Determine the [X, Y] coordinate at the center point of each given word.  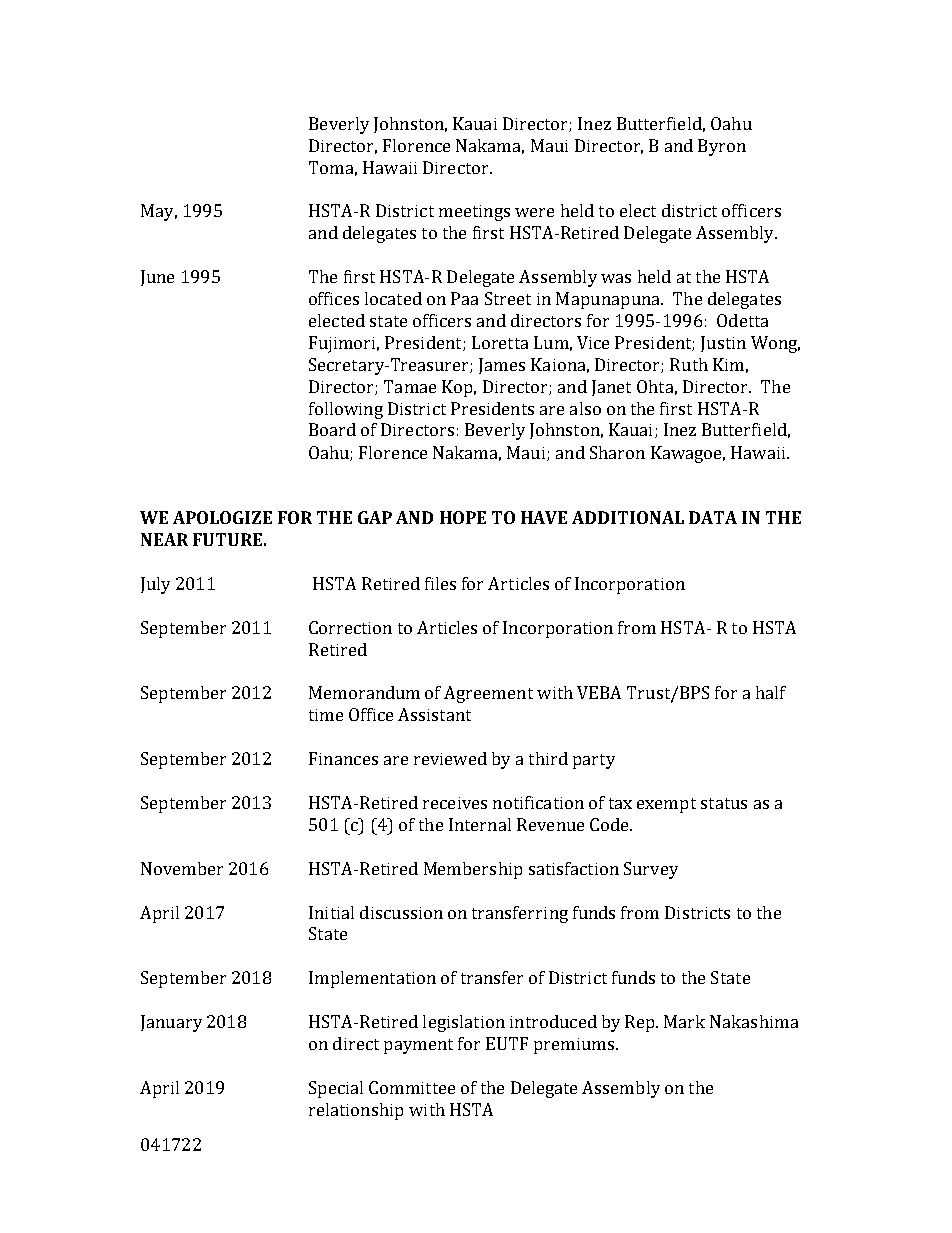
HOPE [463, 517]
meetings [474, 213]
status [724, 803]
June [157, 278]
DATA [713, 517]
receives [455, 803]
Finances [343, 758]
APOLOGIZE [222, 517]
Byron [722, 147]
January [171, 1023]
